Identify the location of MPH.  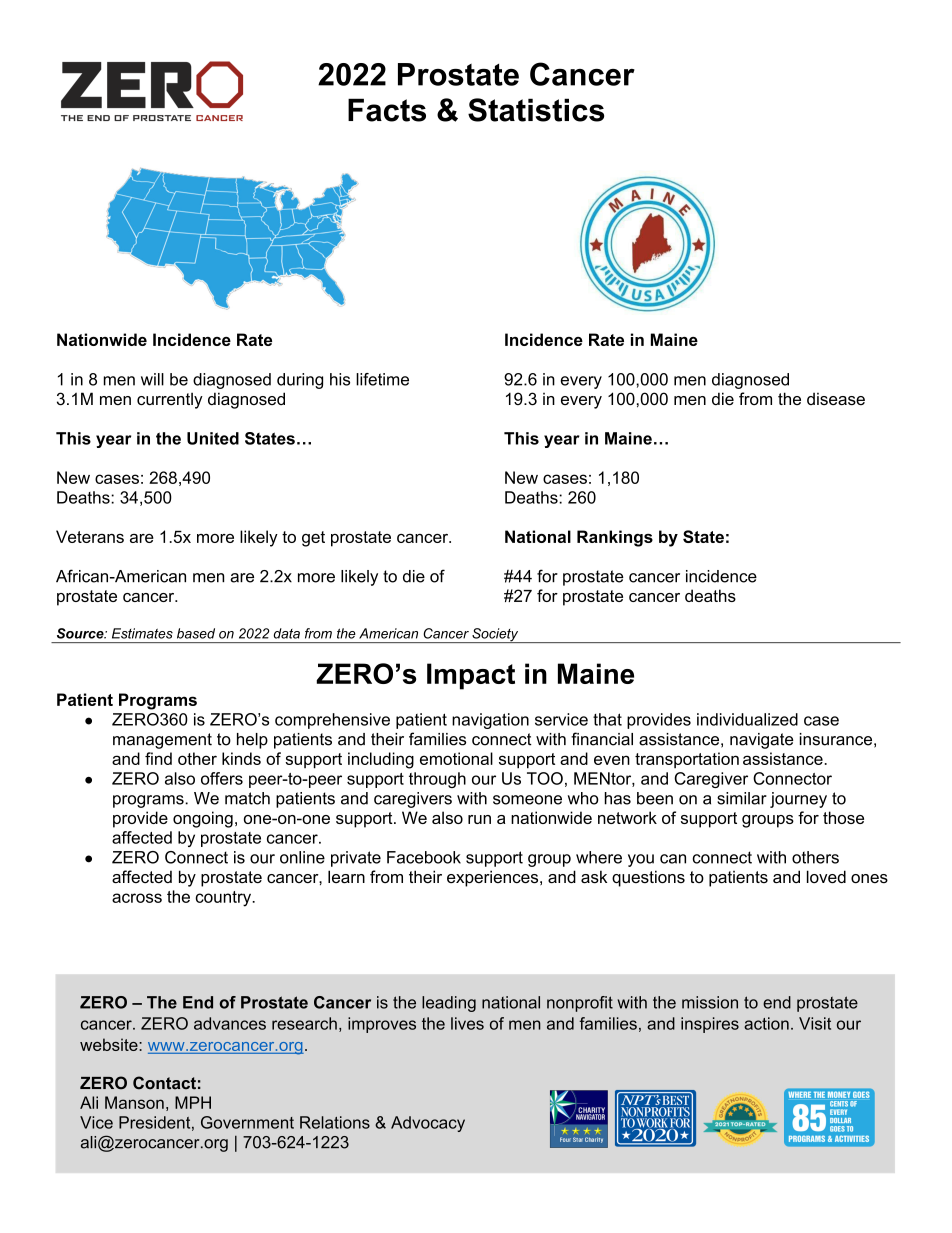
(193, 1102).
